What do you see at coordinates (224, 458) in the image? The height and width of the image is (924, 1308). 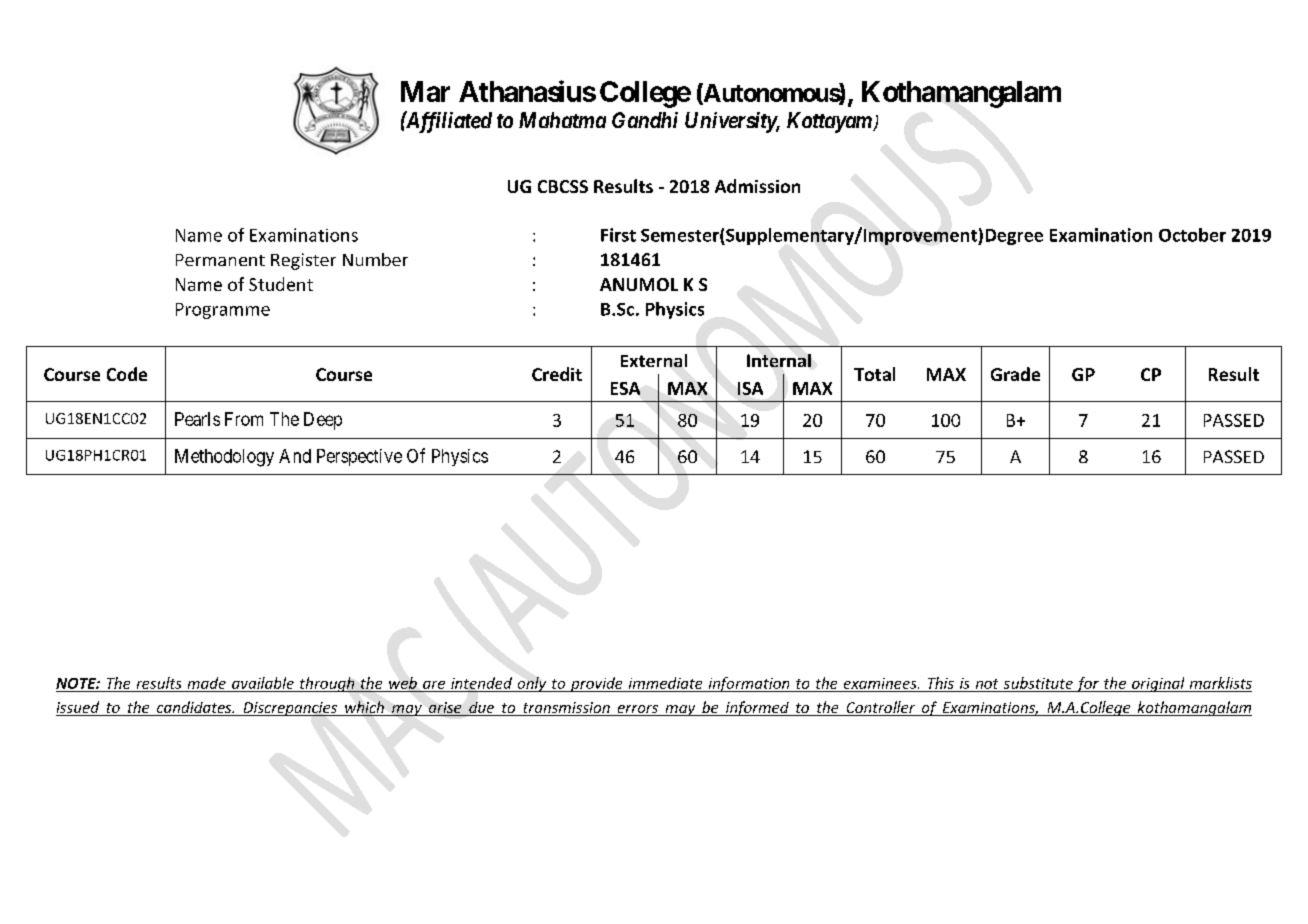 I see `Methodology` at bounding box center [224, 458].
